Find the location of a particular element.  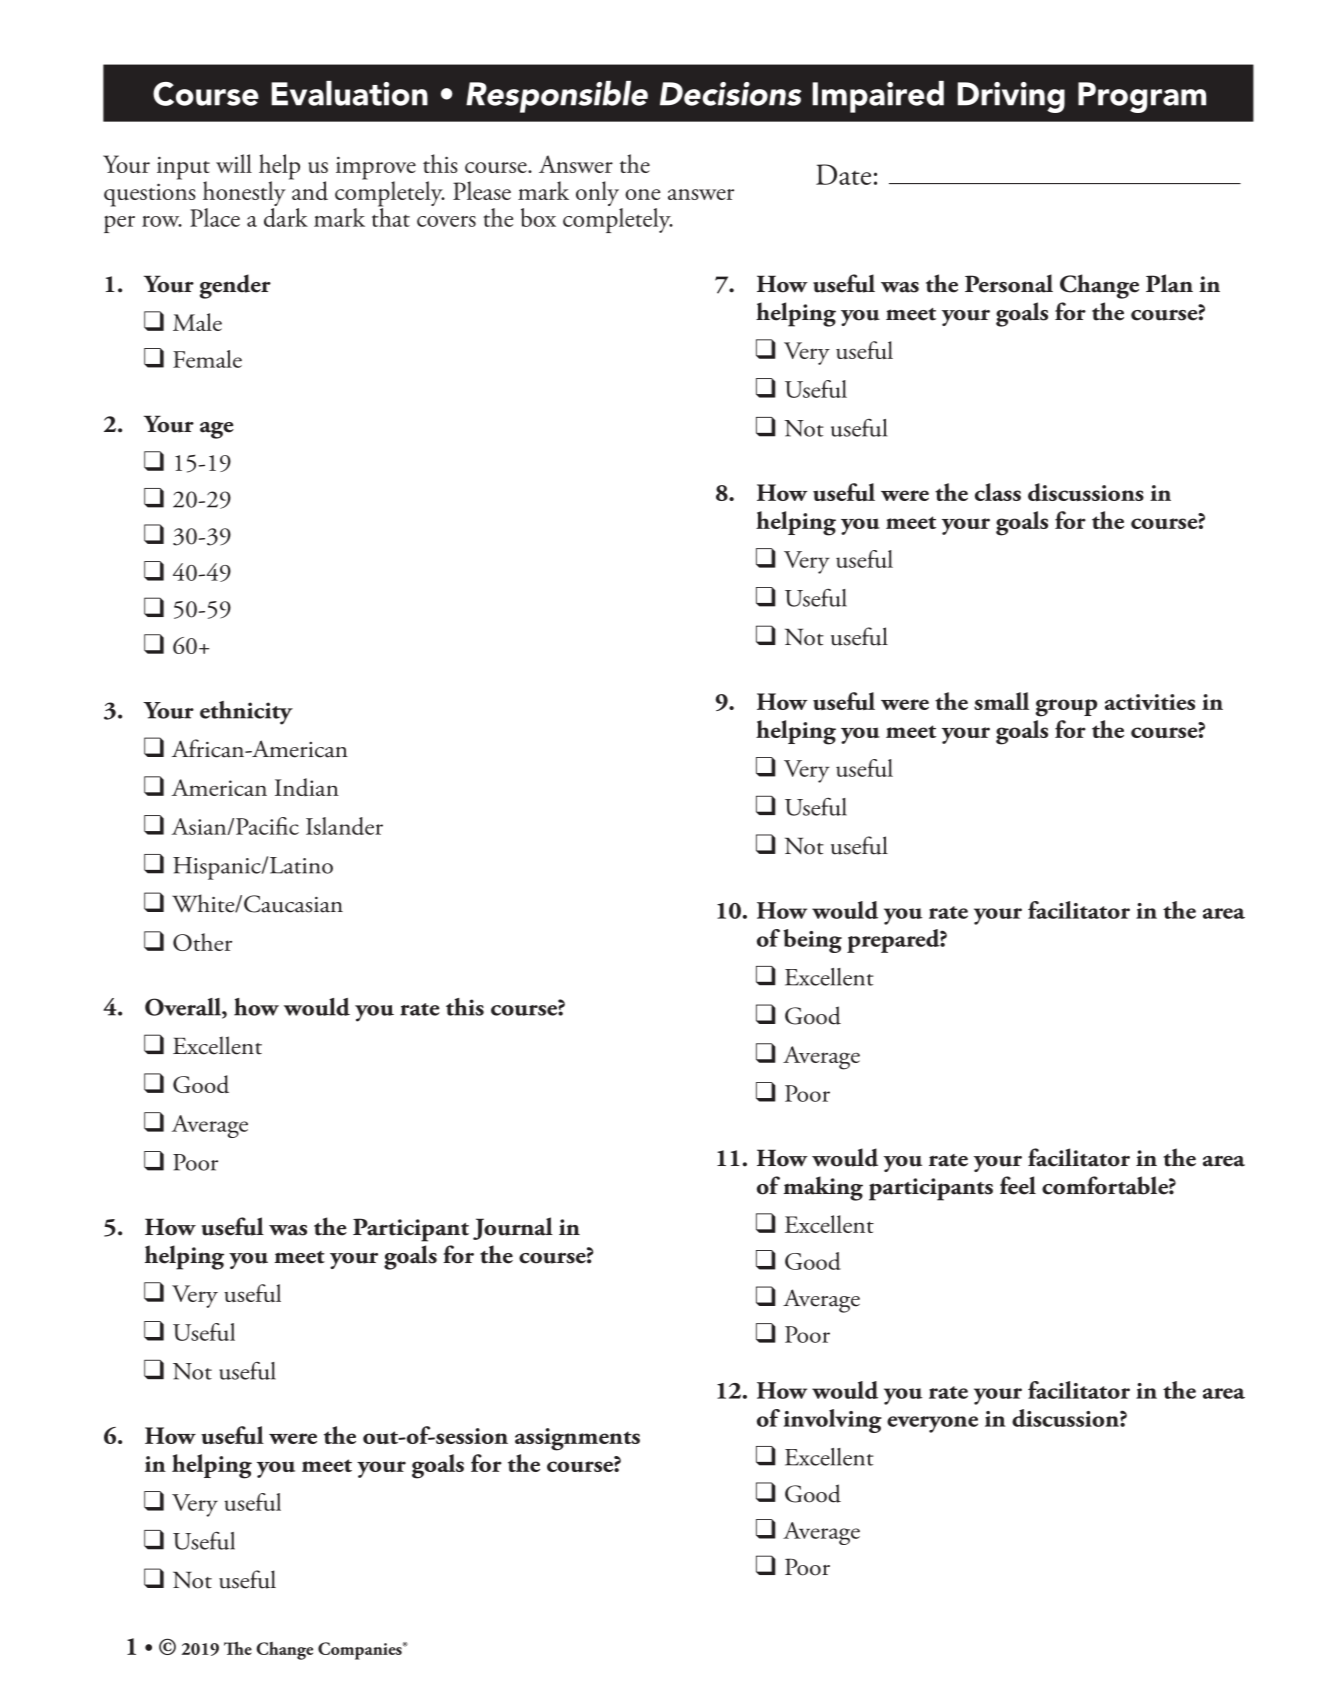

Driving is located at coordinates (1011, 97).
